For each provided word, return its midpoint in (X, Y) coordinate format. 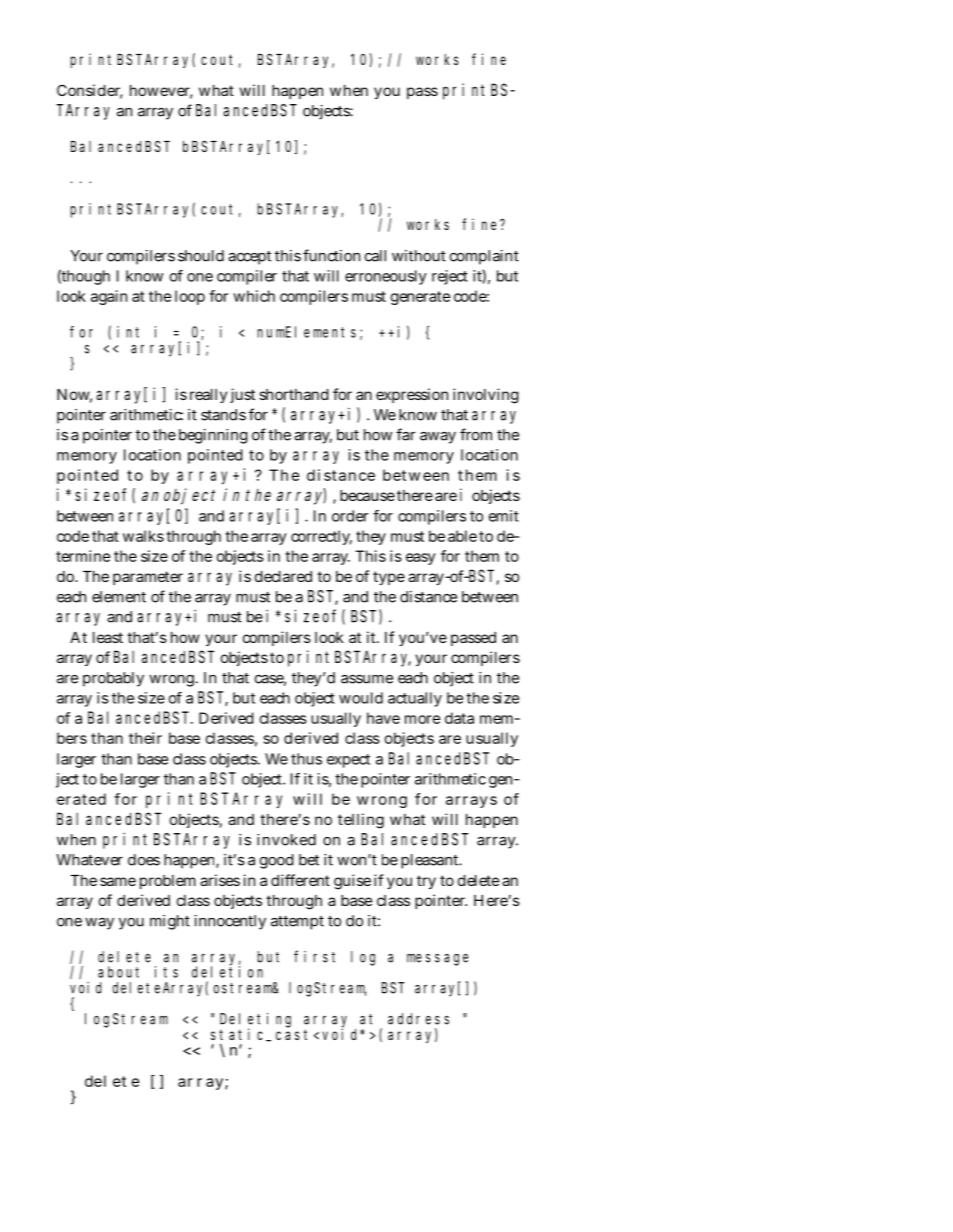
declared (283, 576)
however (161, 92)
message (437, 960)
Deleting (255, 1021)
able (462, 536)
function (331, 255)
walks (143, 536)
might (170, 922)
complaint (484, 257)
